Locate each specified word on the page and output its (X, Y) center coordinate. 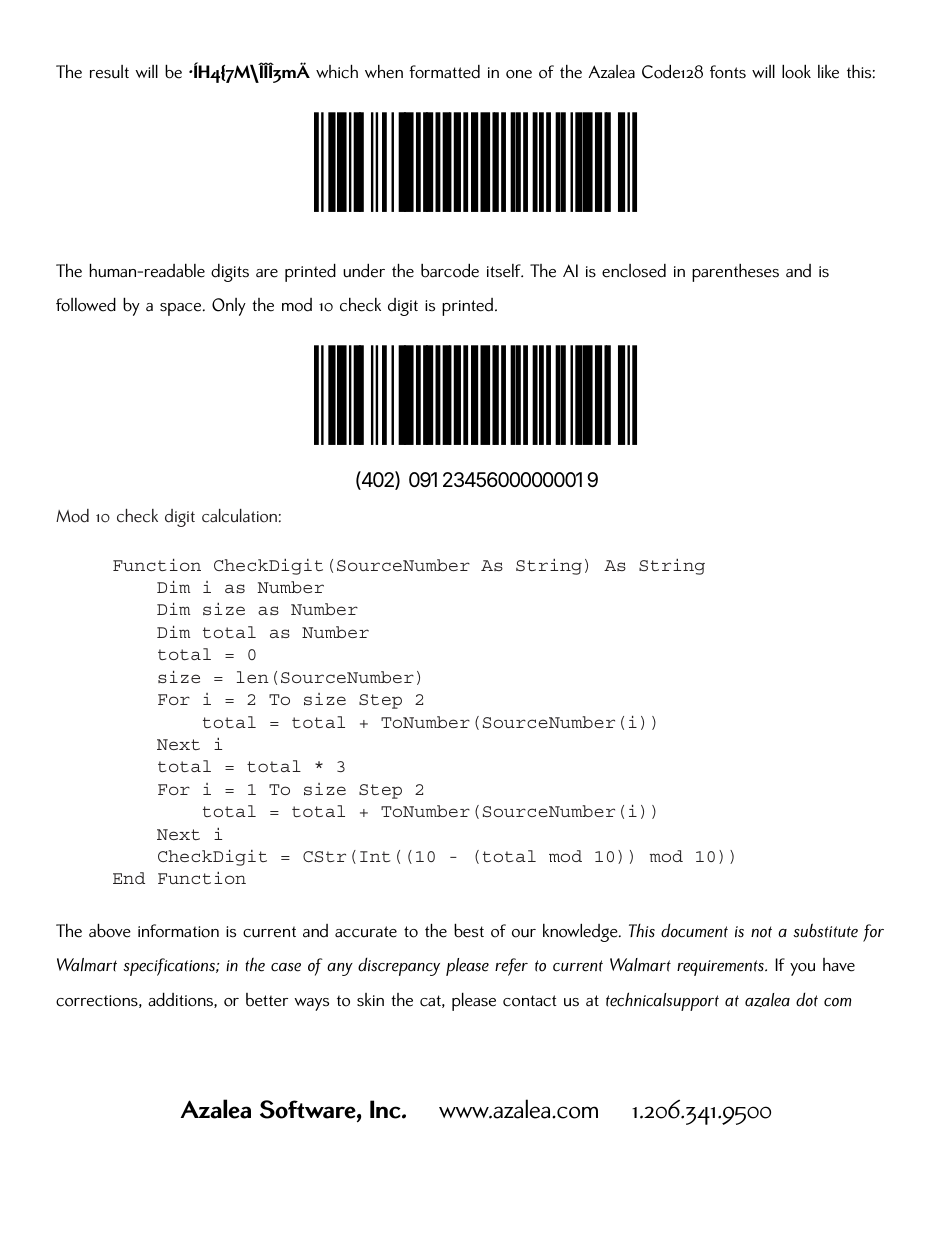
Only (229, 307)
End (129, 878)
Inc (386, 1109)
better (267, 1000)
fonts (728, 72)
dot (807, 999)
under (364, 270)
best (469, 930)
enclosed (634, 271)
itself (505, 271)
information (178, 931)
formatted (444, 72)
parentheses (735, 273)
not (761, 932)
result (109, 72)
